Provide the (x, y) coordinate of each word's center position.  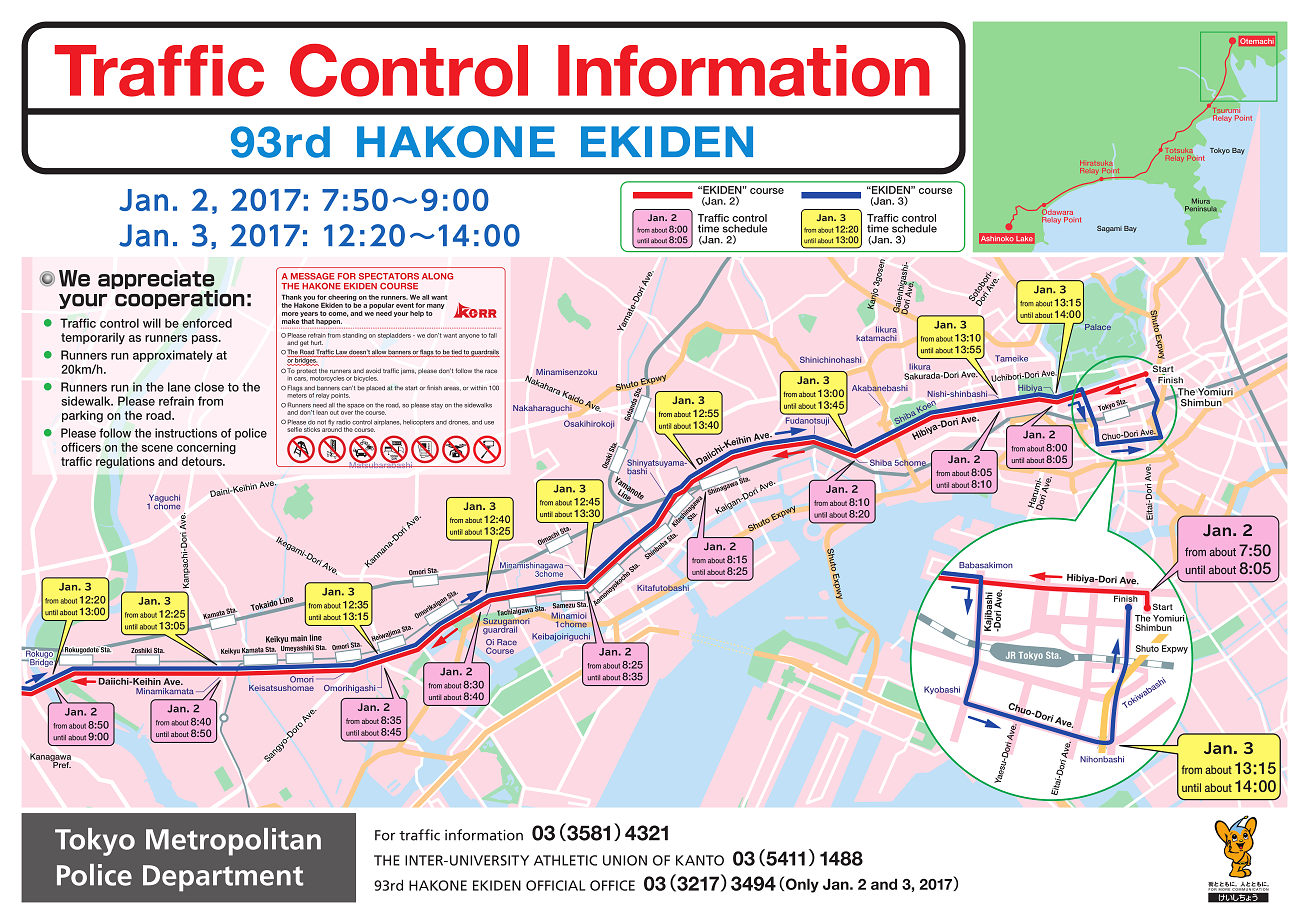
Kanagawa (50, 758)
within (478, 388)
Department (223, 878)
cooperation (179, 298)
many (436, 306)
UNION (625, 860)
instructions (186, 433)
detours (203, 461)
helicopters (418, 423)
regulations (125, 463)
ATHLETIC (565, 860)
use (489, 423)
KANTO (700, 860)
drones (459, 422)
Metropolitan (233, 842)
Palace (1098, 327)
